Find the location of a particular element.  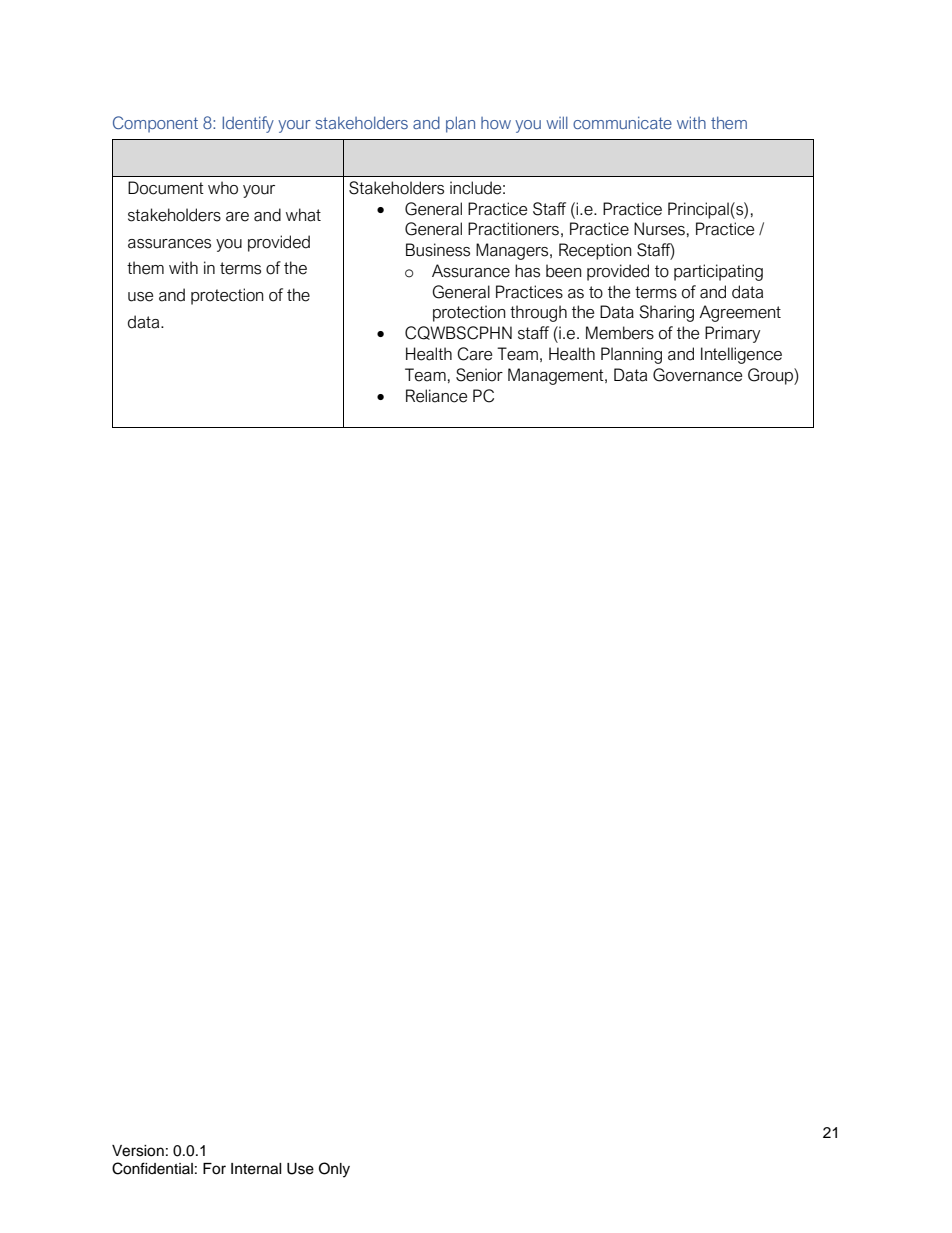

Version is located at coordinates (138, 1151).
